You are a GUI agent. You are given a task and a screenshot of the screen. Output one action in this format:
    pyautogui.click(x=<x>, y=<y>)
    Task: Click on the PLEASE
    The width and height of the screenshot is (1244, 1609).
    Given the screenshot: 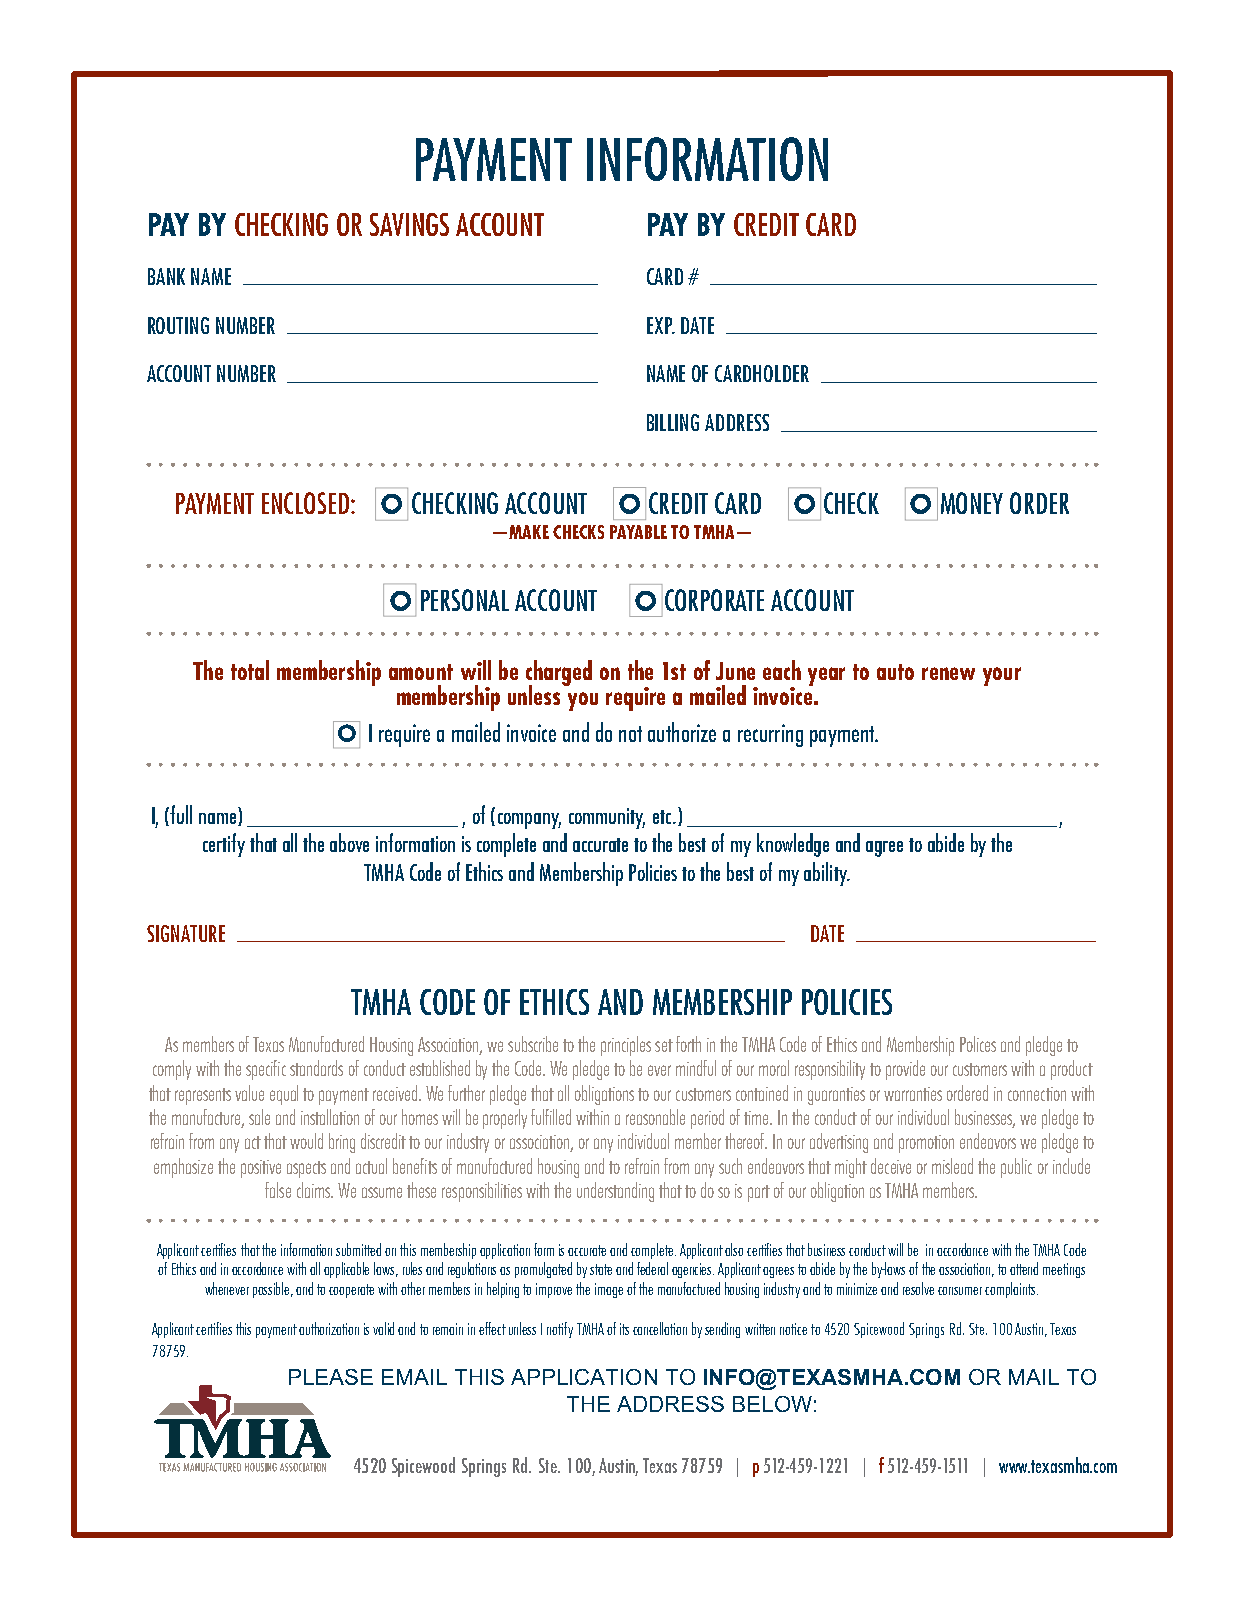 What is the action you would take?
    pyautogui.click(x=331, y=1377)
